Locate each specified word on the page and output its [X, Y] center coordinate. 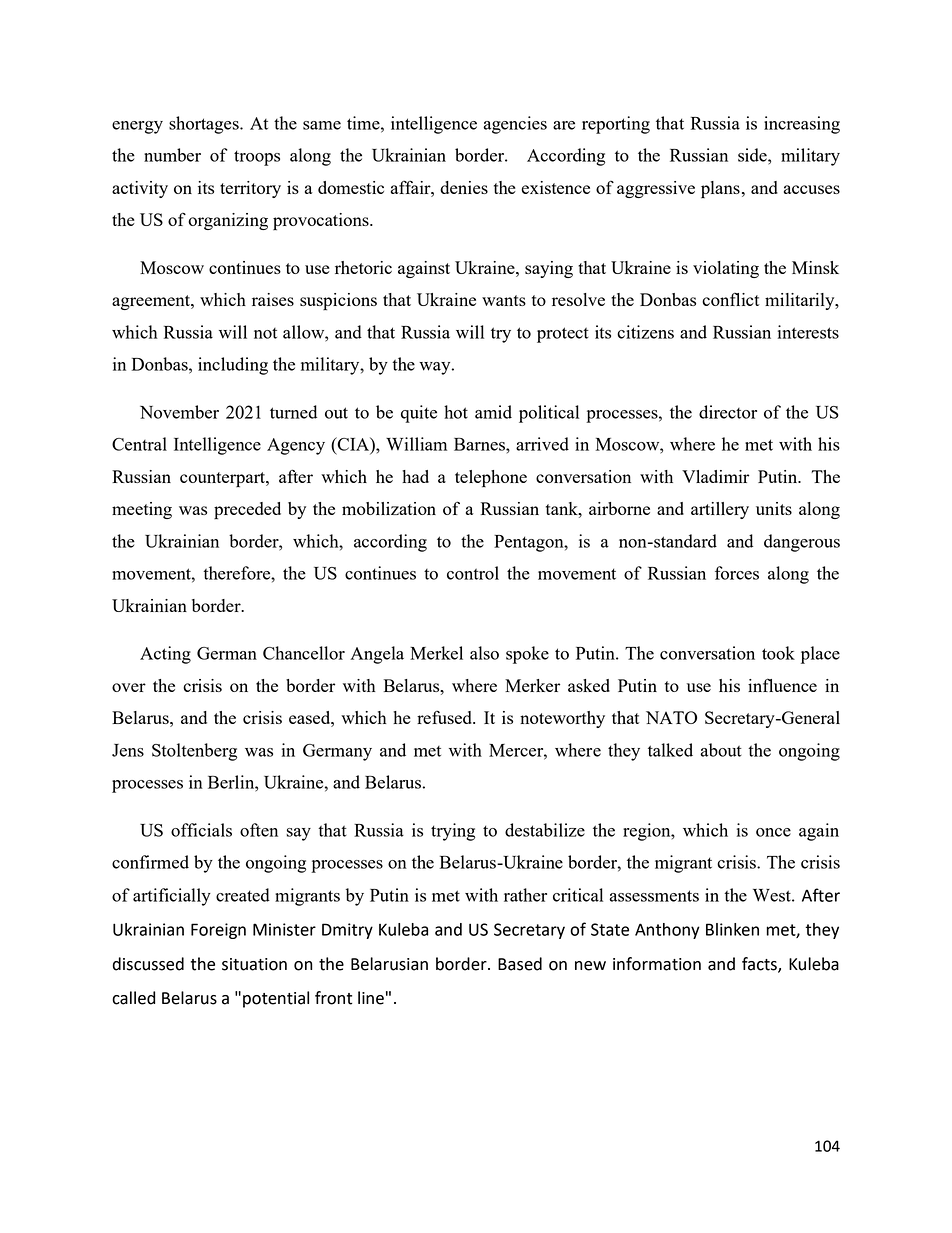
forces [737, 573]
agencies [515, 125]
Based [520, 964]
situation [254, 964]
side [753, 155]
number [172, 155]
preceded [247, 511]
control [473, 573]
